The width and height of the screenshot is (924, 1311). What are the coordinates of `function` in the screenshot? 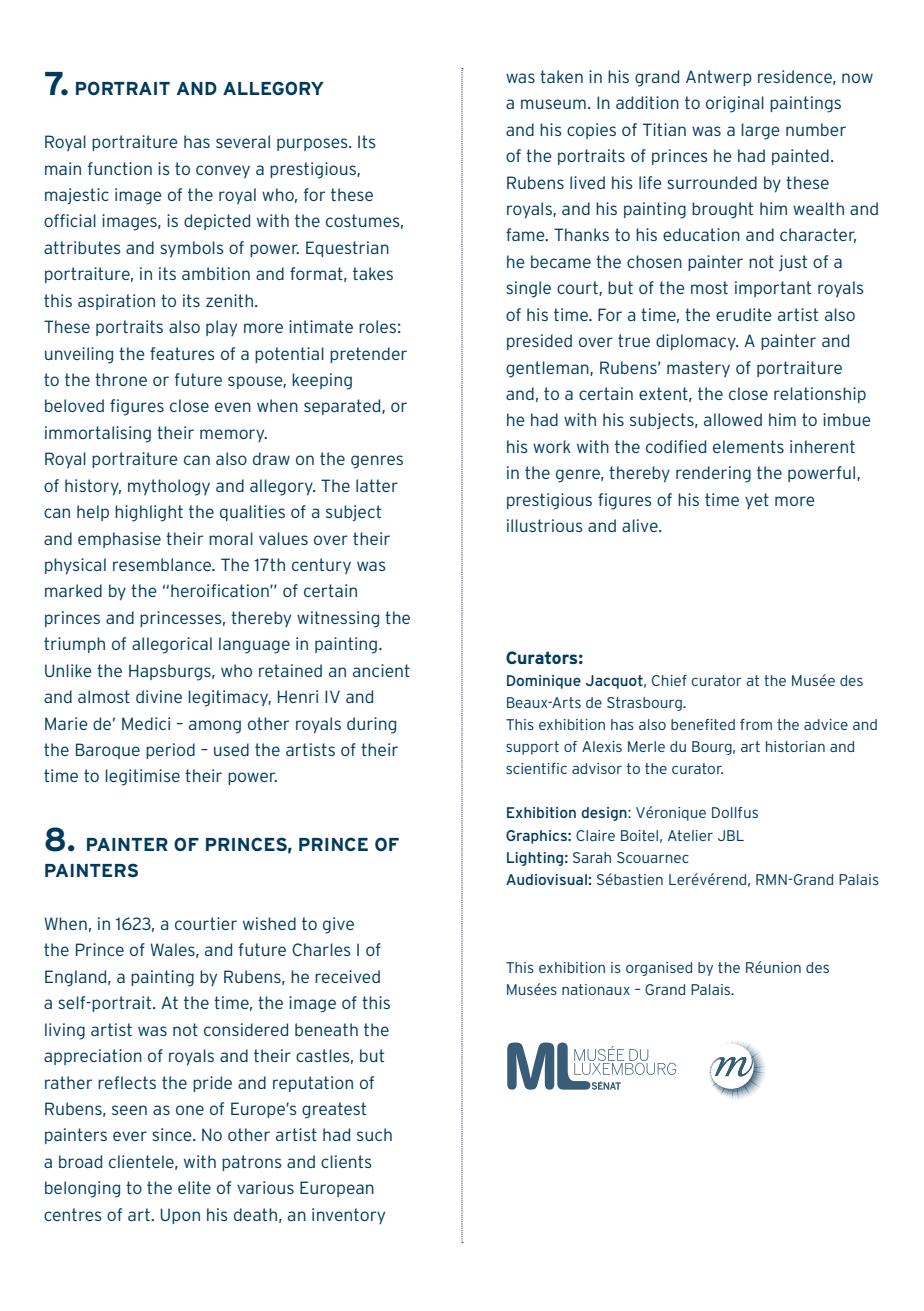 It's located at (120, 168).
